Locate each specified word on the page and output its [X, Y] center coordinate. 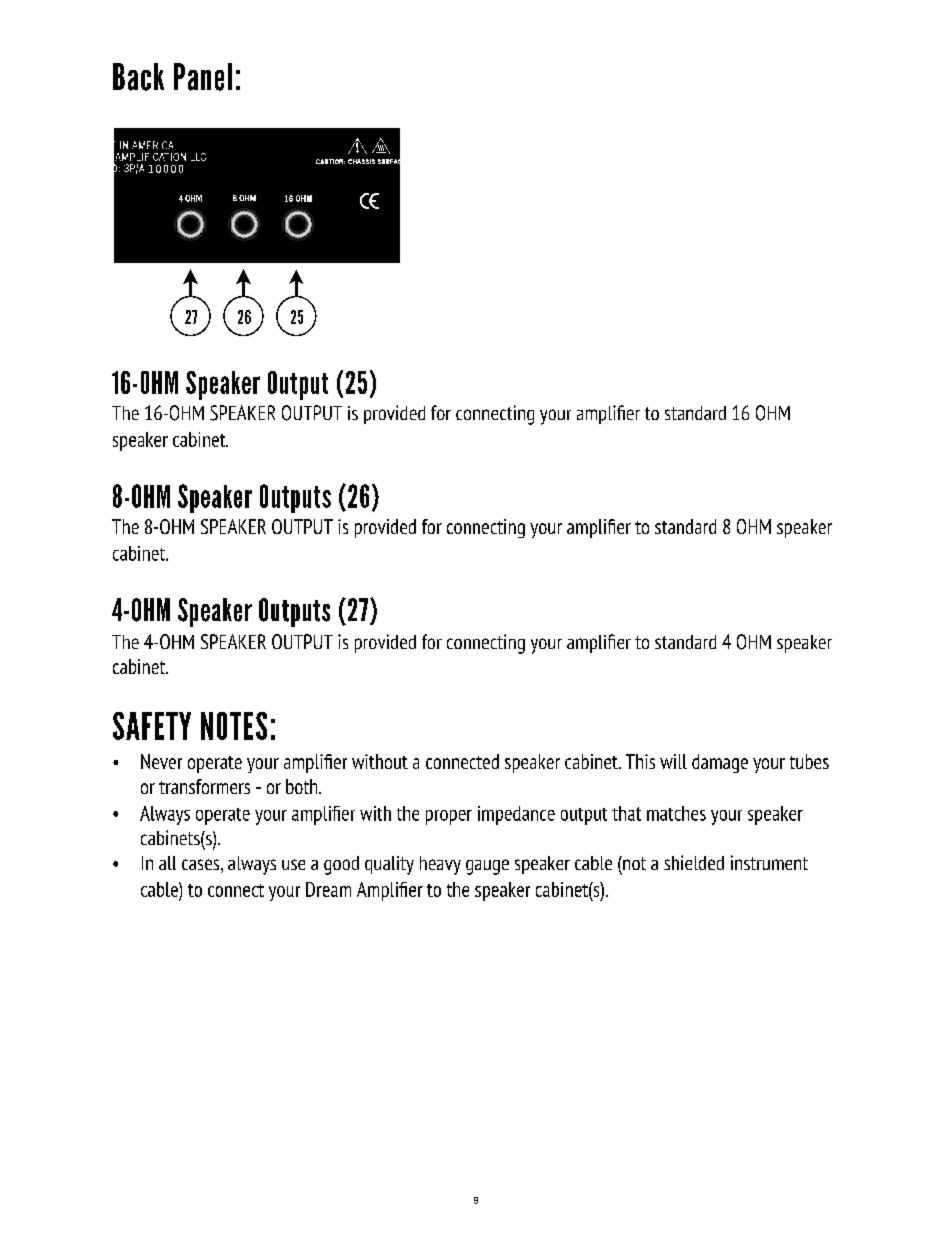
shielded [694, 862]
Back [138, 77]
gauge [487, 867]
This [640, 761]
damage [720, 763]
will [673, 761]
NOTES [234, 726]
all [167, 863]
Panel [203, 77]
